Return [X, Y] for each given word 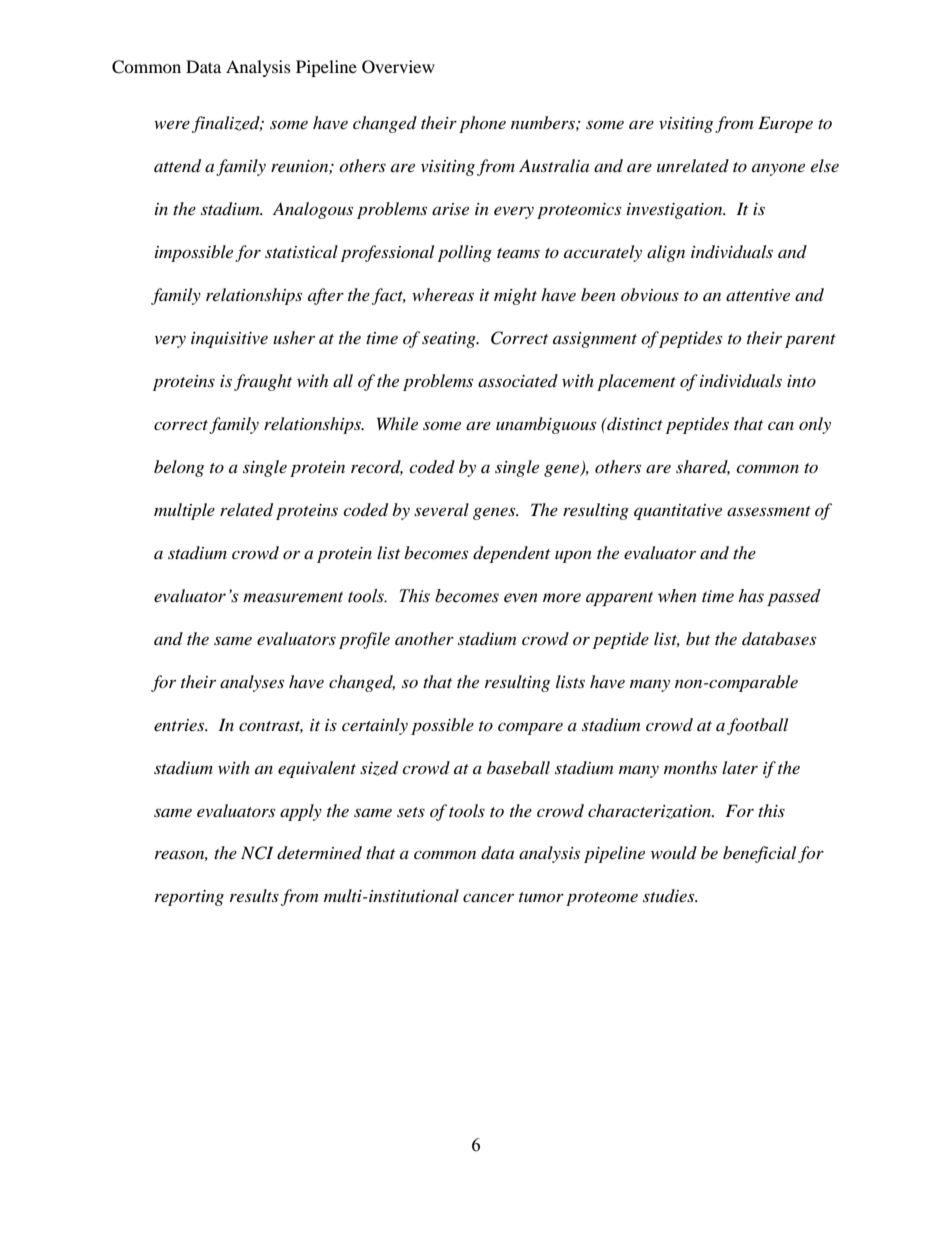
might [515, 296]
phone [482, 124]
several [441, 509]
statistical [301, 251]
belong [179, 468]
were [172, 124]
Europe [785, 124]
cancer [488, 897]
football [757, 726]
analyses [252, 683]
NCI [257, 853]
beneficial [759, 854]
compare [530, 728]
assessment [769, 511]
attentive [758, 295]
